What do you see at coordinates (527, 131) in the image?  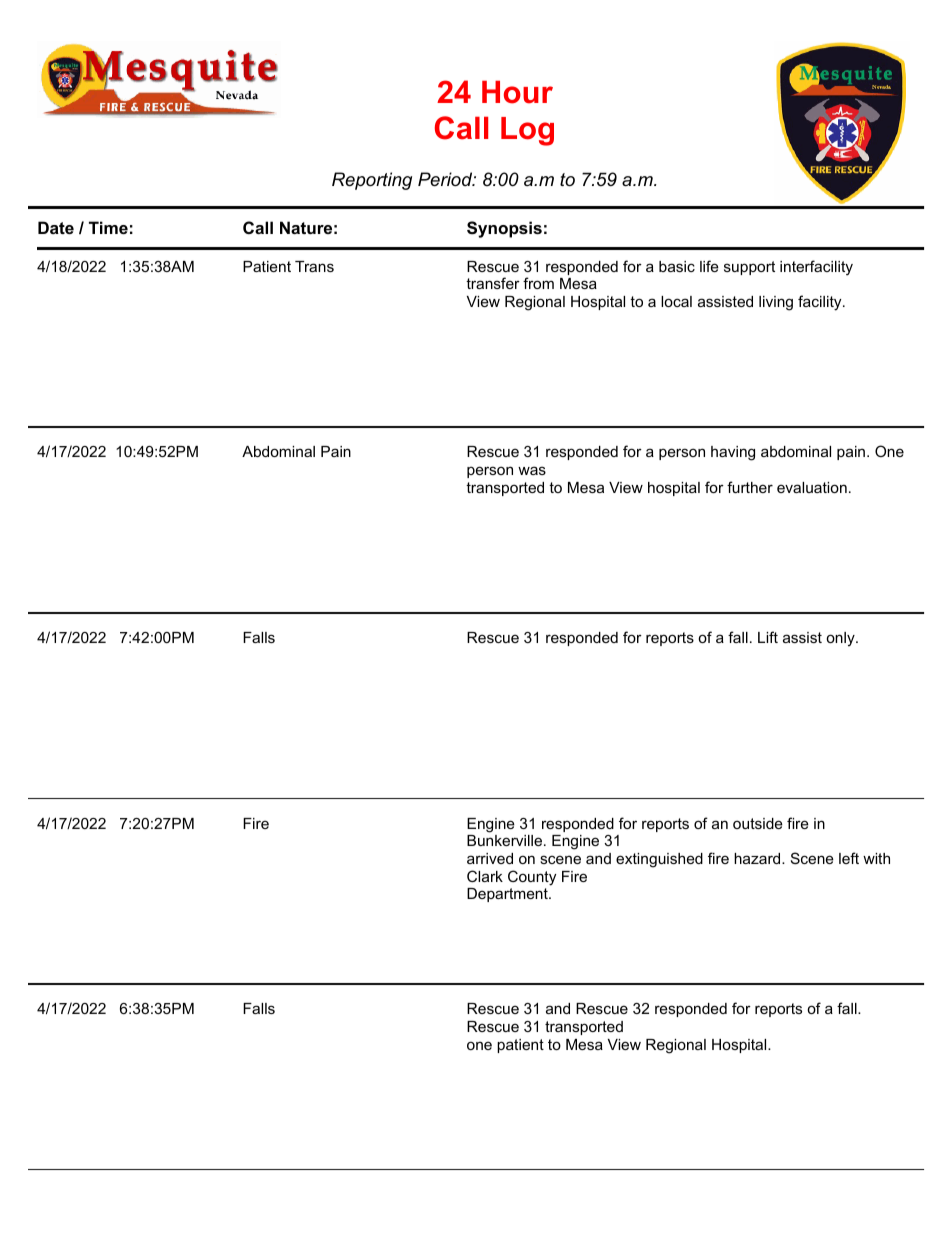 I see `Log` at bounding box center [527, 131].
